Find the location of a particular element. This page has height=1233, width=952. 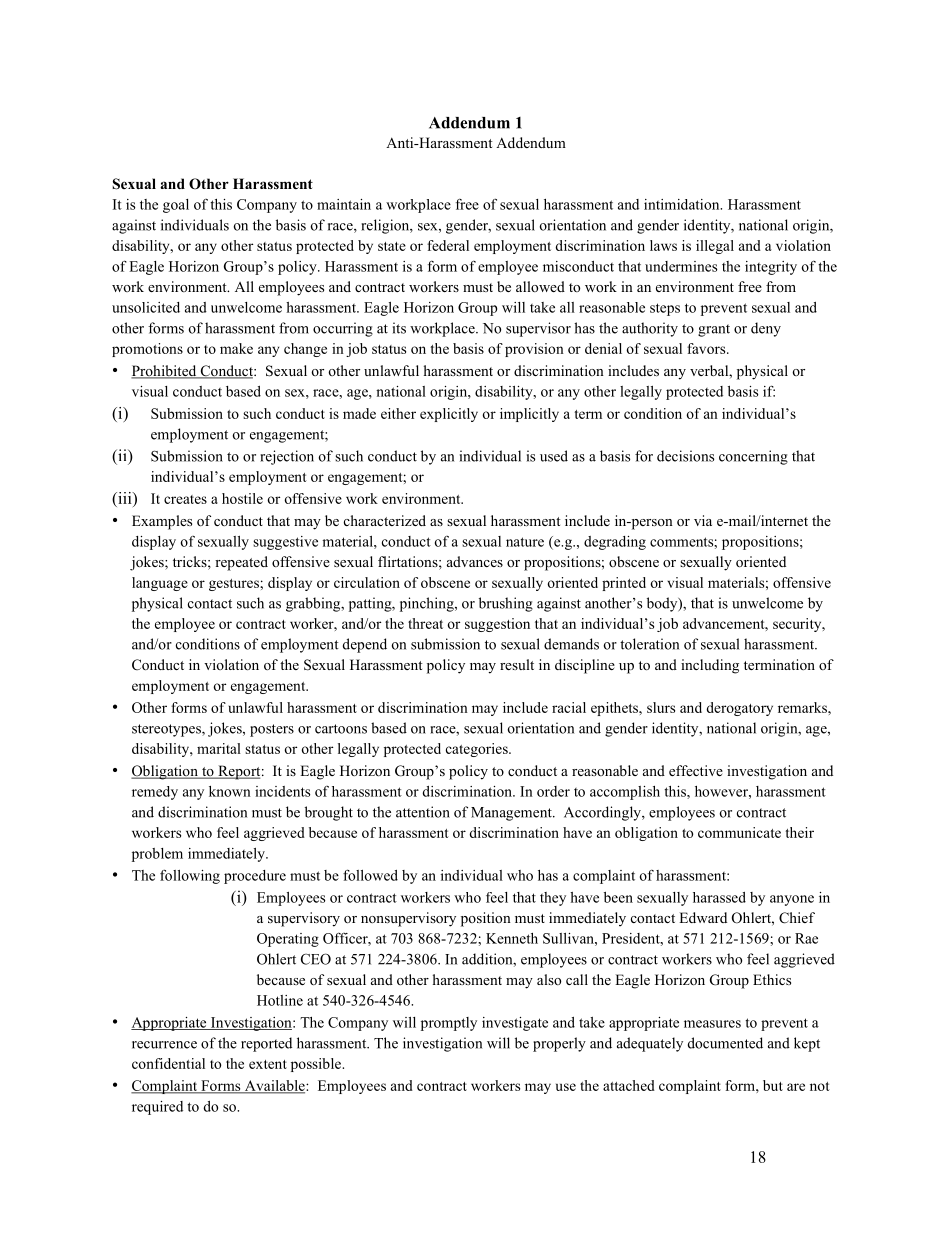

effective is located at coordinates (696, 770).
